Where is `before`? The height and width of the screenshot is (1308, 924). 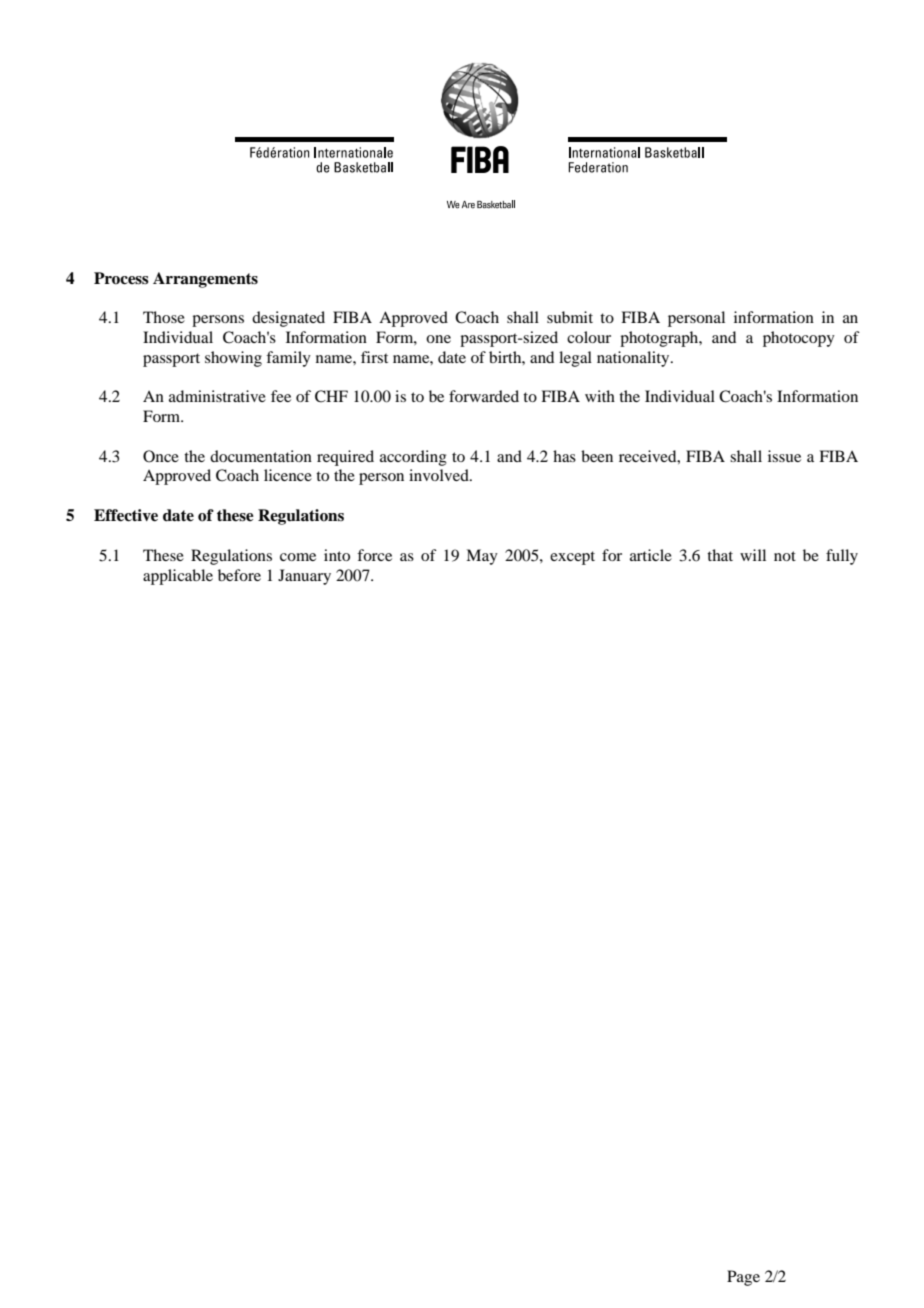
before is located at coordinates (239, 575).
